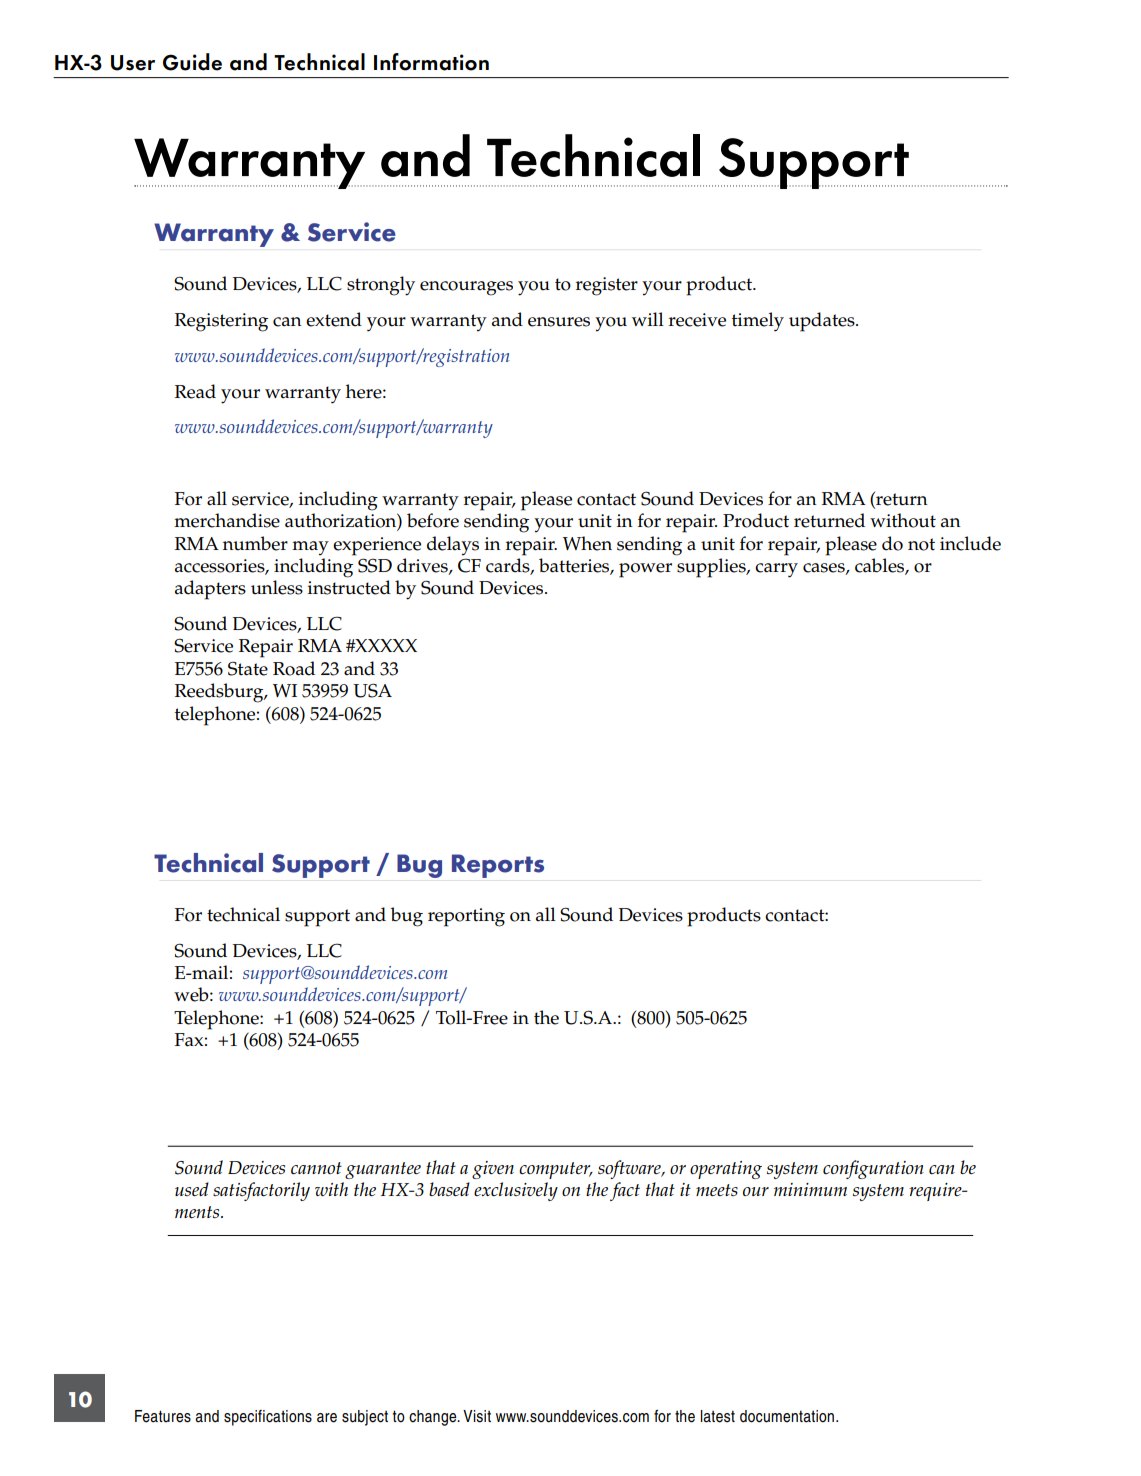  Describe the element at coordinates (248, 669) in the page. I see `State` at that location.
